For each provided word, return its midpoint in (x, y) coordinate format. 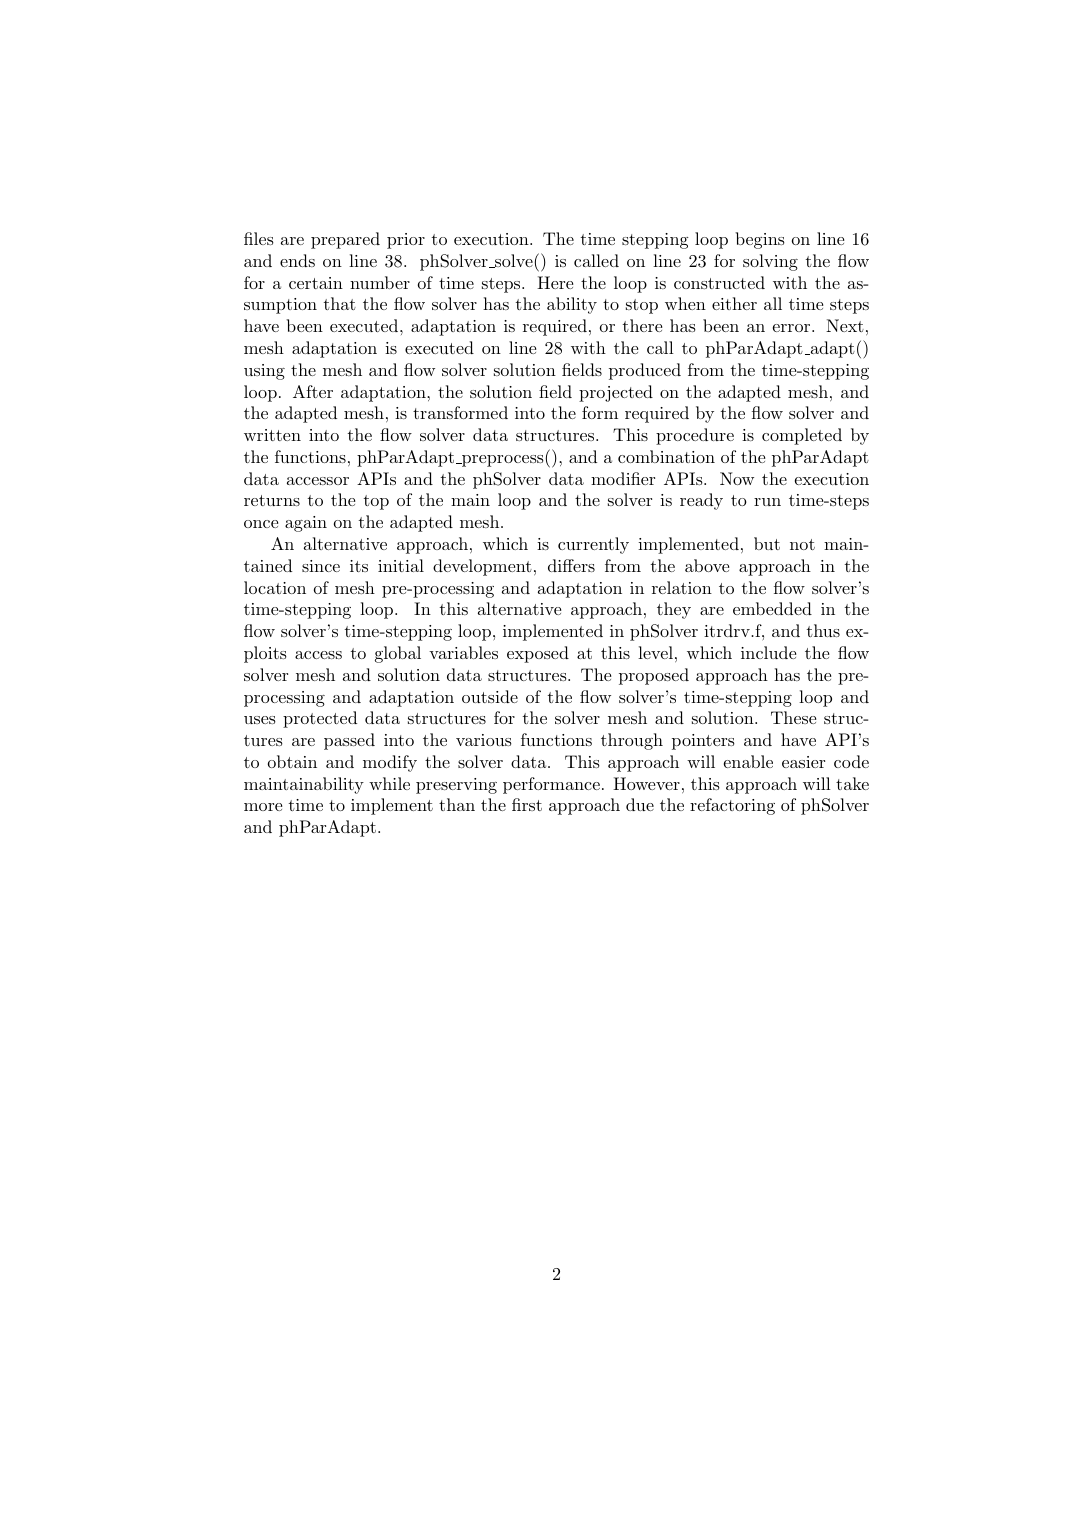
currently (593, 545)
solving (770, 262)
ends (297, 260)
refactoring (732, 806)
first (527, 804)
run (767, 502)
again (306, 524)
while (389, 783)
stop (642, 306)
